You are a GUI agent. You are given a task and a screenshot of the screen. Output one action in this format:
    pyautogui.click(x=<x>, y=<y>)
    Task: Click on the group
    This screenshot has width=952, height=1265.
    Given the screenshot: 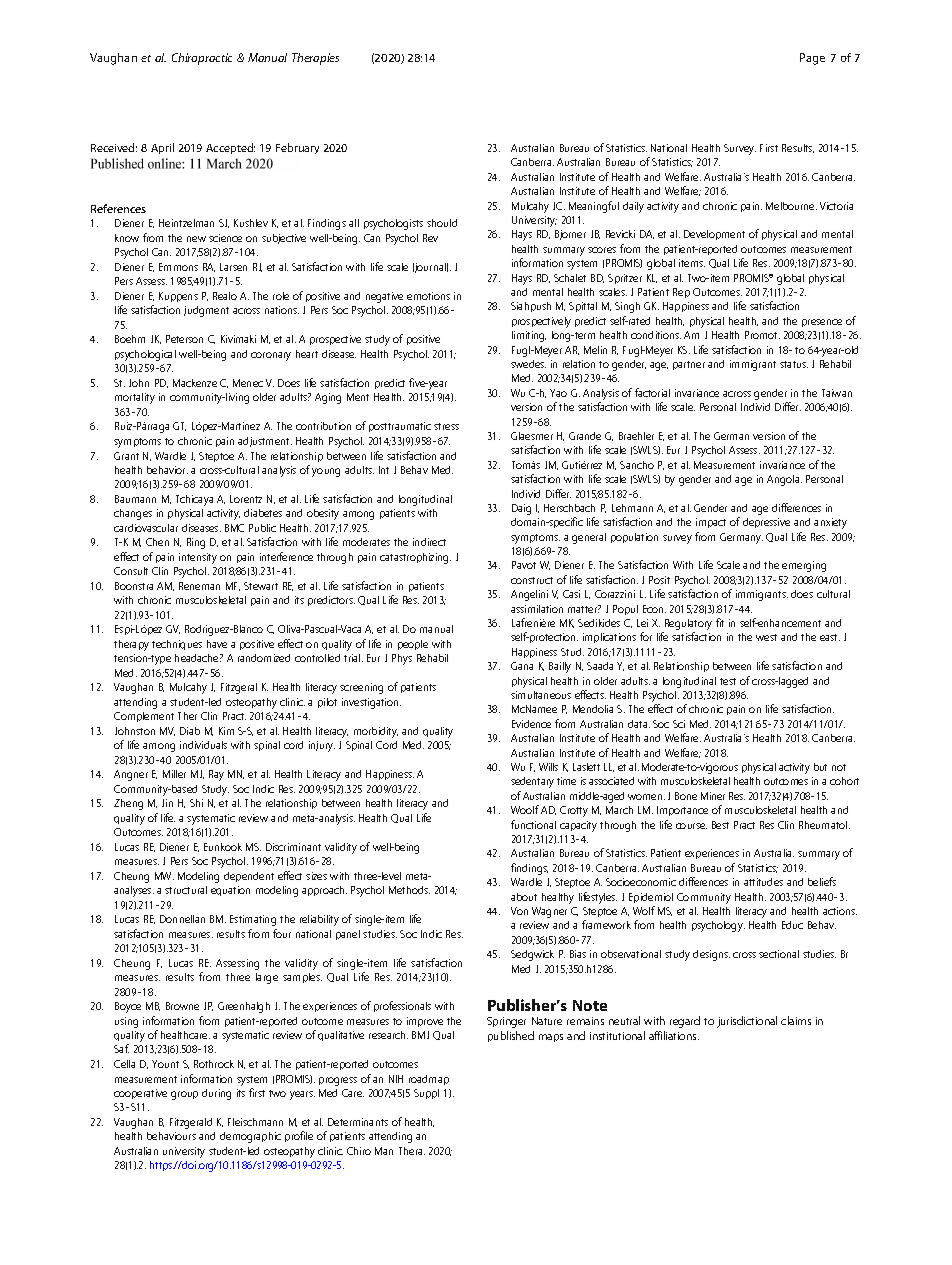 What is the action you would take?
    pyautogui.click(x=184, y=1095)
